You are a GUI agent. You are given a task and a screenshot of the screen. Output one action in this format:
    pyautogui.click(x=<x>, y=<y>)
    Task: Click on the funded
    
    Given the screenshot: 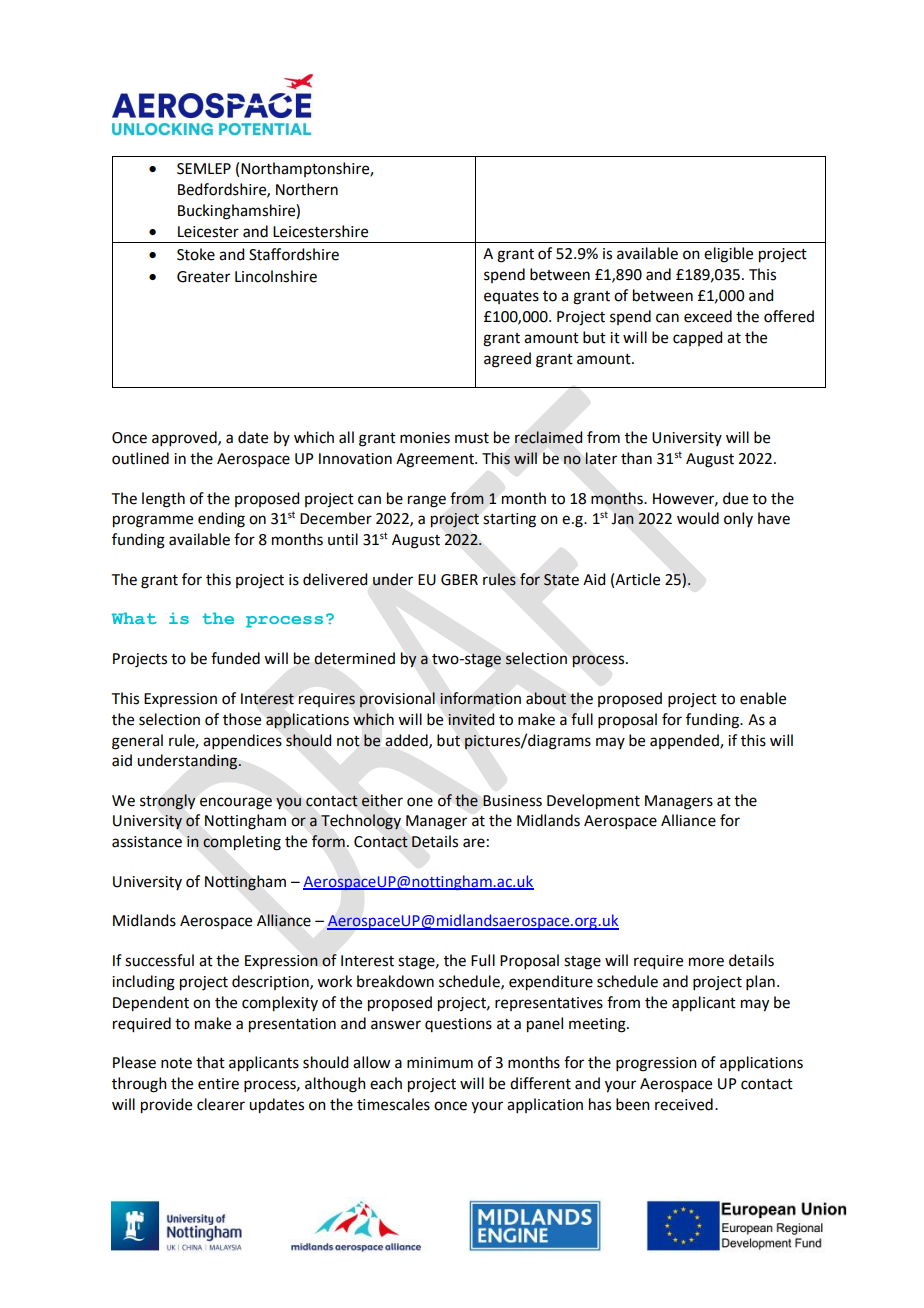 What is the action you would take?
    pyautogui.click(x=235, y=658)
